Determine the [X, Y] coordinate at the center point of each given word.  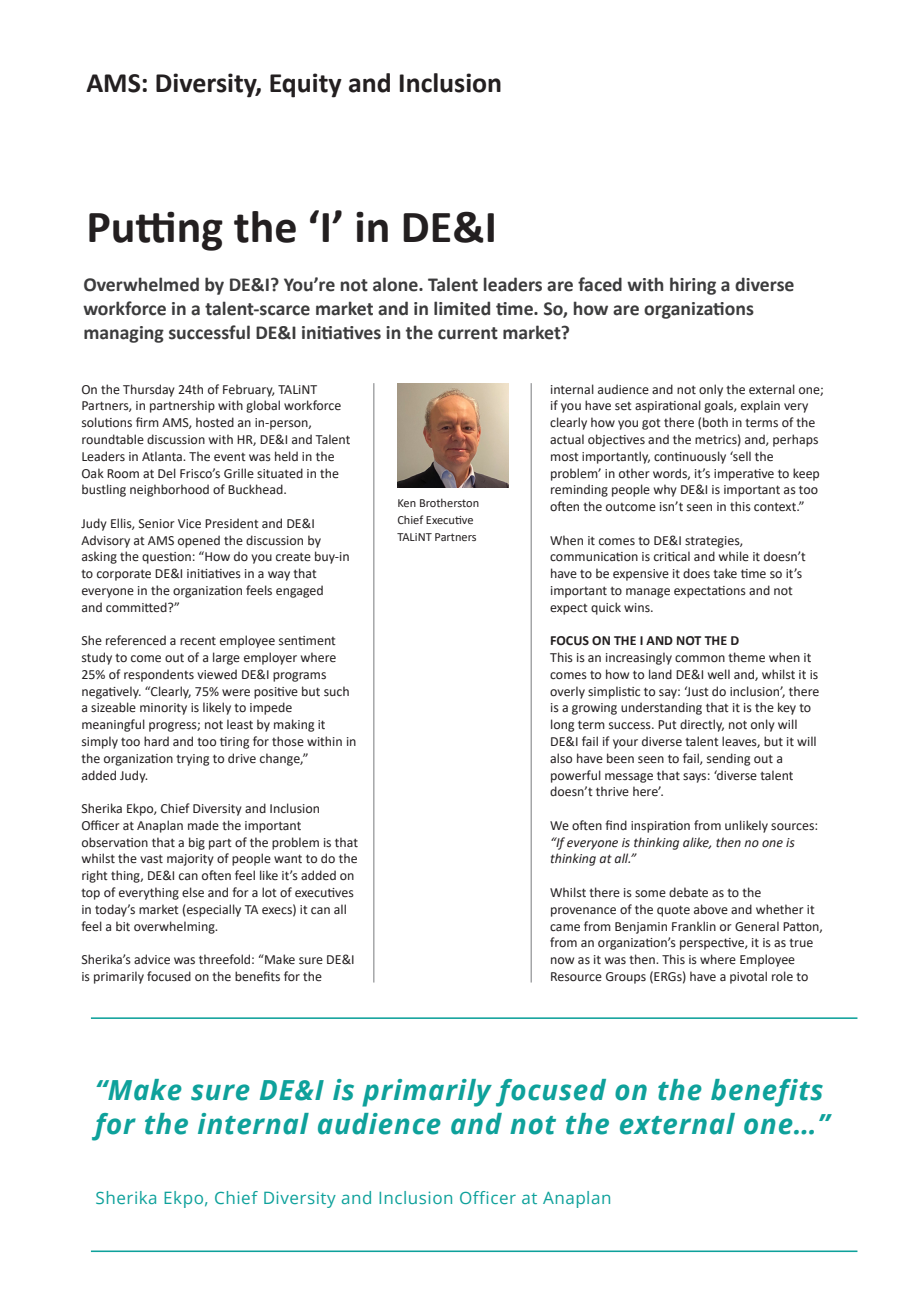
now [562, 960]
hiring [693, 286]
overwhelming [175, 927]
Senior [157, 524]
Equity [306, 85]
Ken [407, 503]
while [734, 556]
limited [462, 308]
